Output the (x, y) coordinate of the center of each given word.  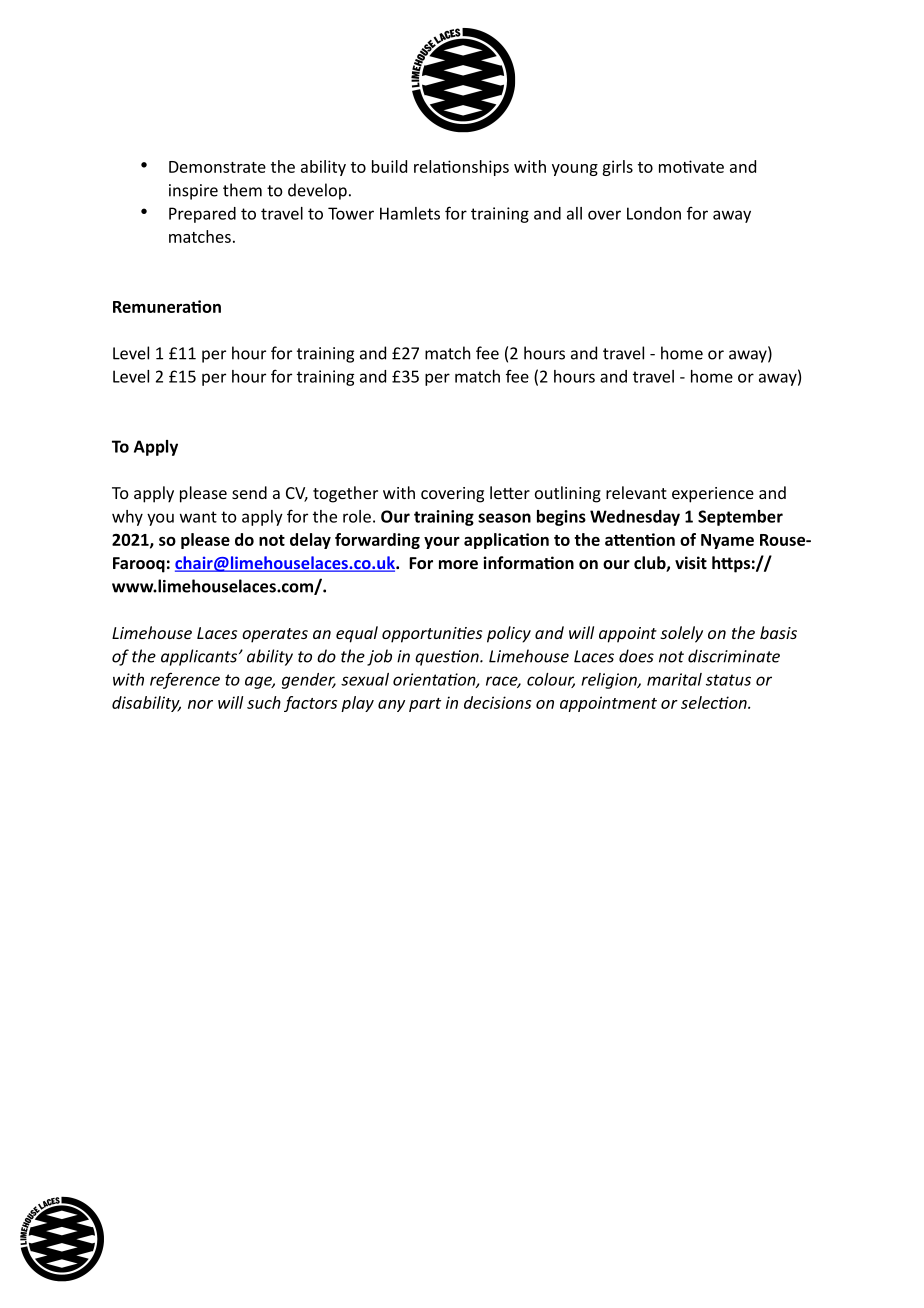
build (389, 166)
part (425, 705)
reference (185, 680)
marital (674, 679)
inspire (193, 192)
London (654, 213)
